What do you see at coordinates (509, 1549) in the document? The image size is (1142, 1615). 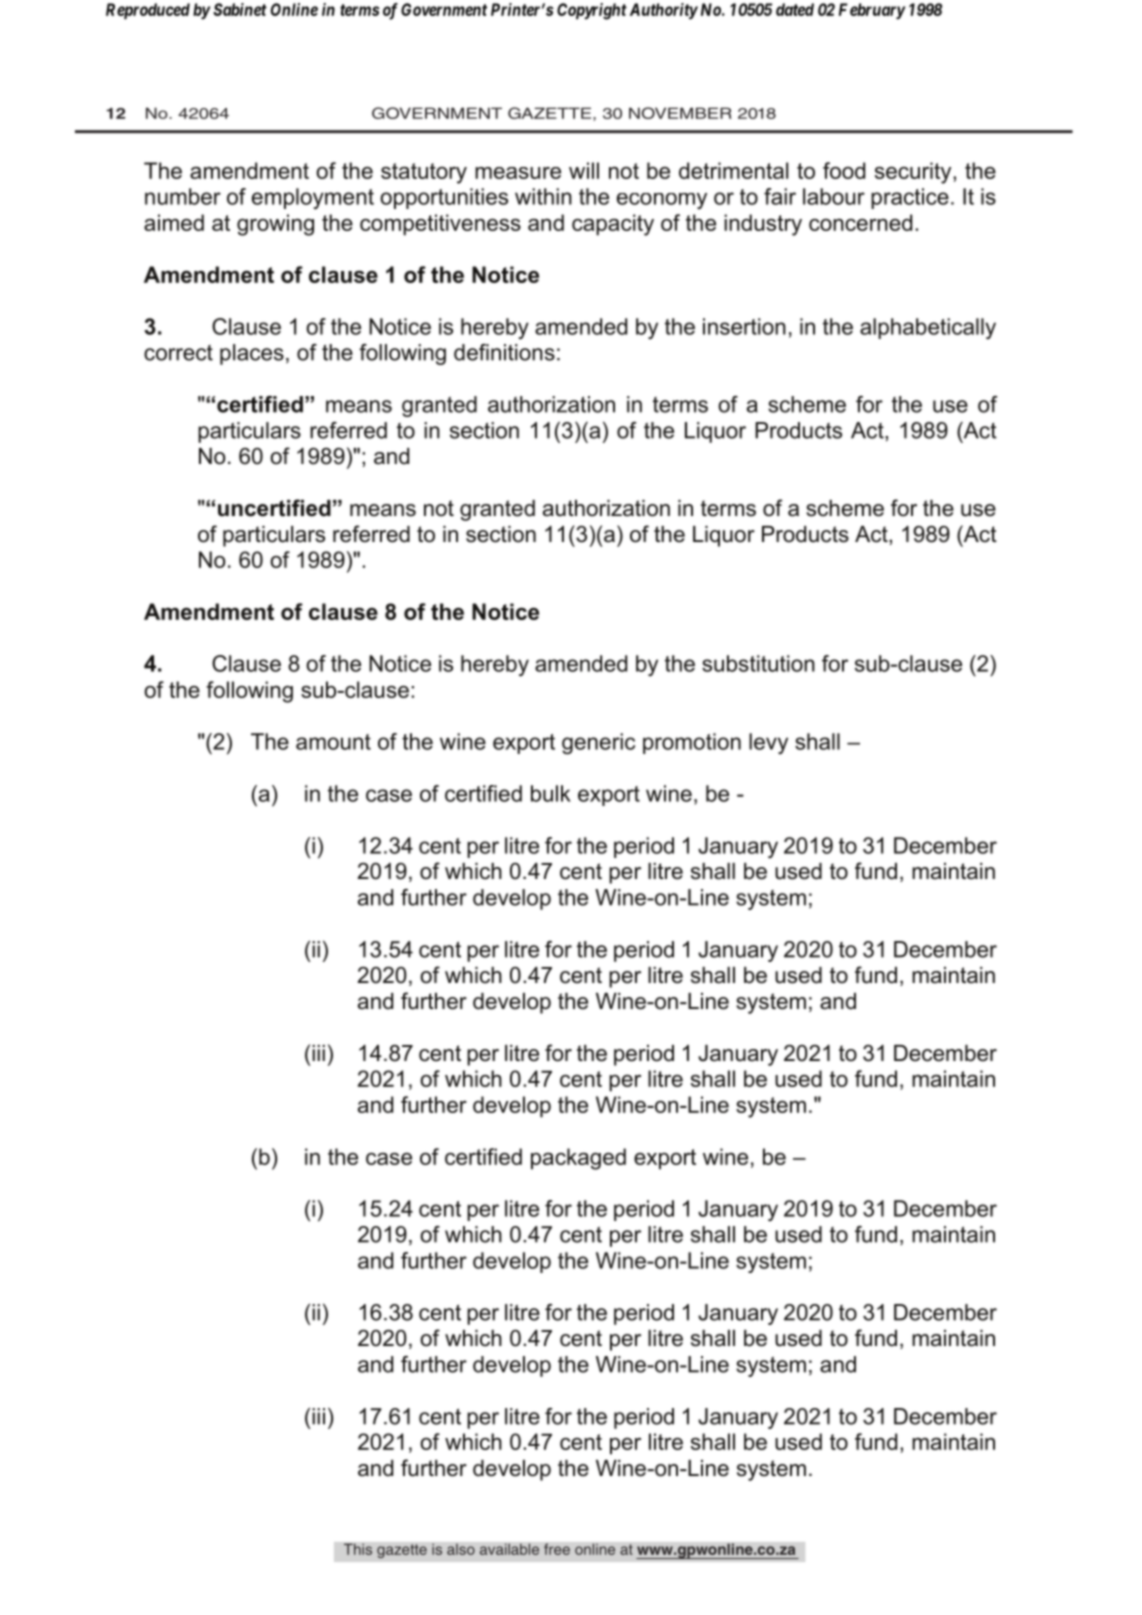 I see `available` at bounding box center [509, 1549].
